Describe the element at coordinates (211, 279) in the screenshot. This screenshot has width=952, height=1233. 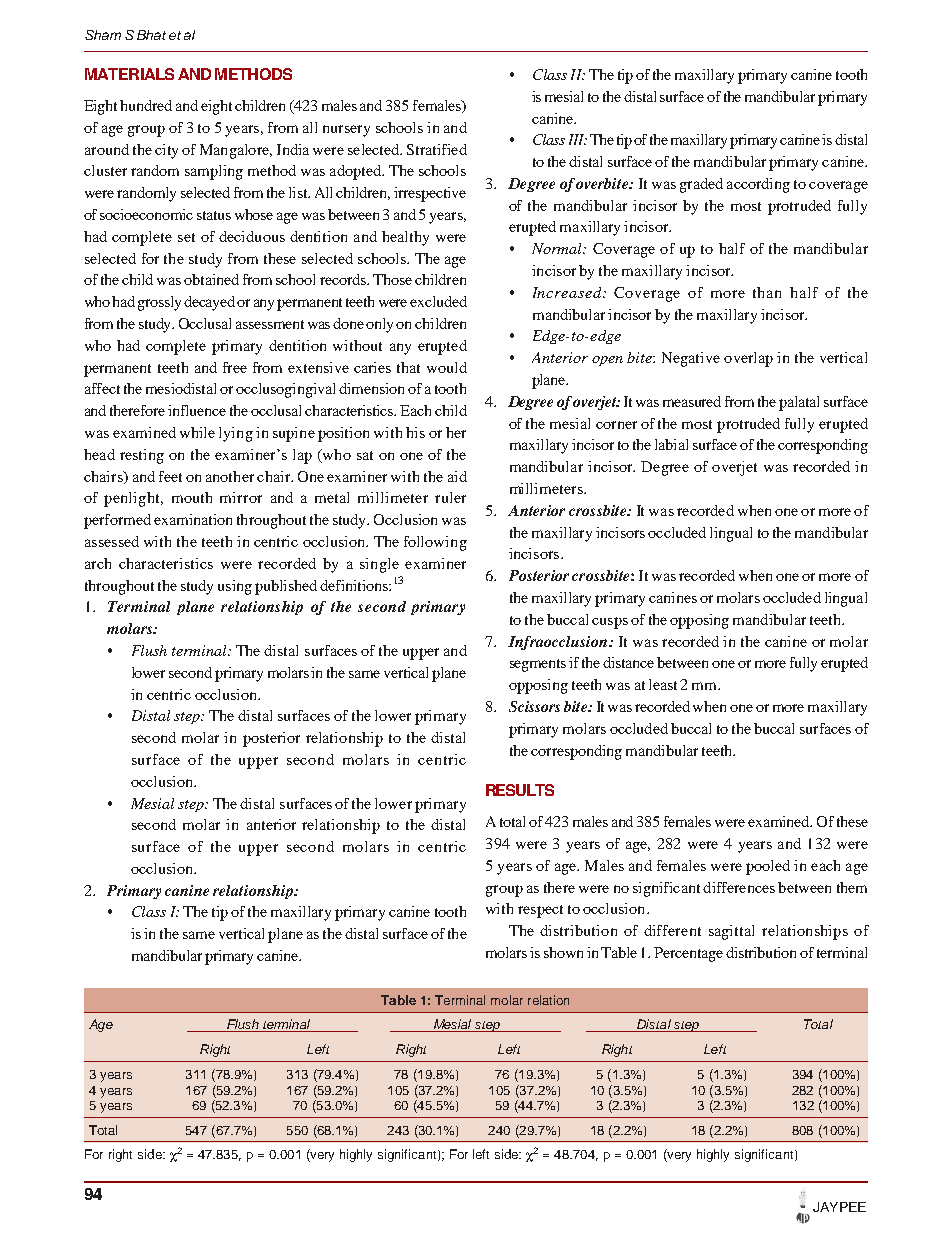
I see `obtained` at that location.
